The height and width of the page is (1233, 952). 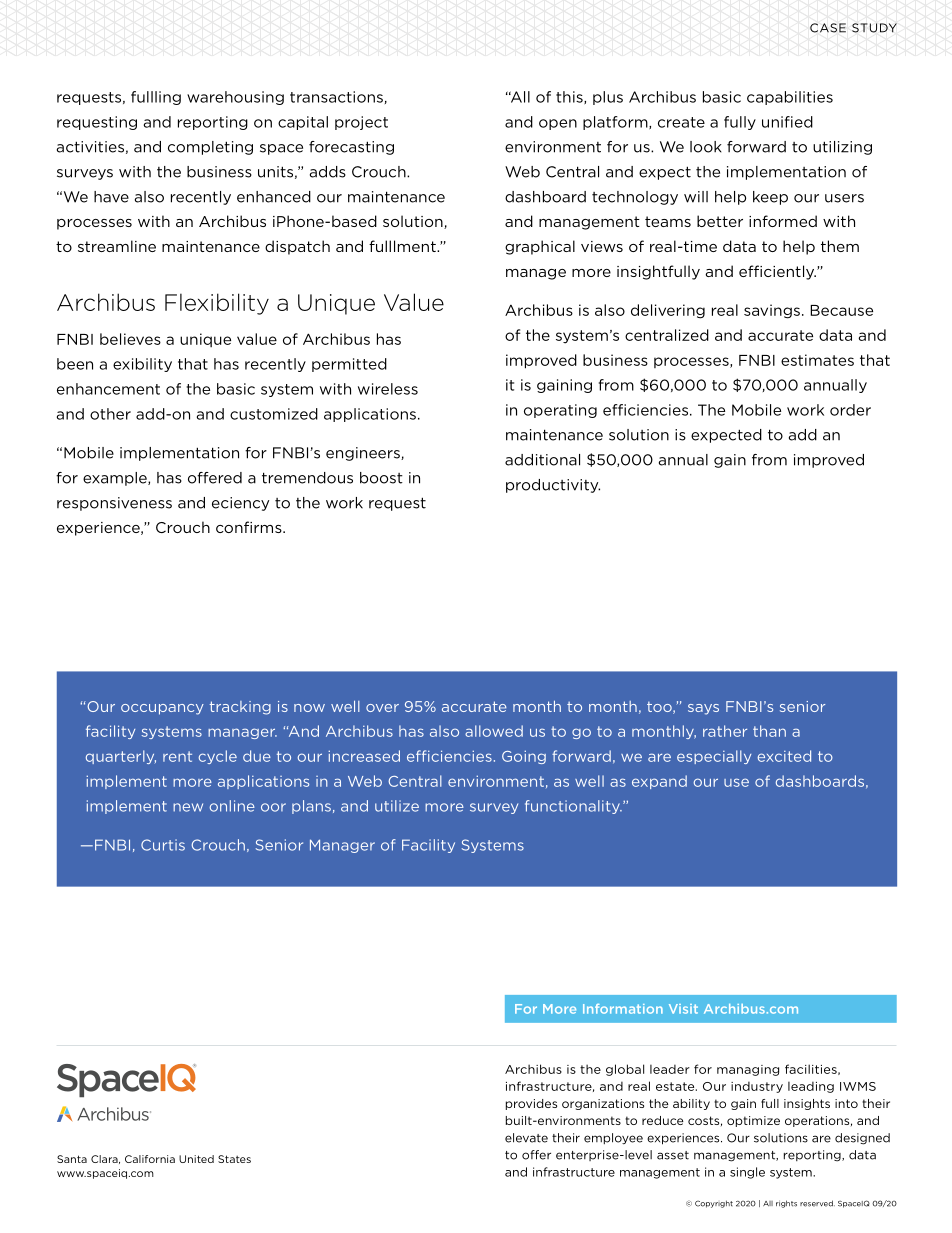 I want to click on California, so click(x=150, y=1159).
